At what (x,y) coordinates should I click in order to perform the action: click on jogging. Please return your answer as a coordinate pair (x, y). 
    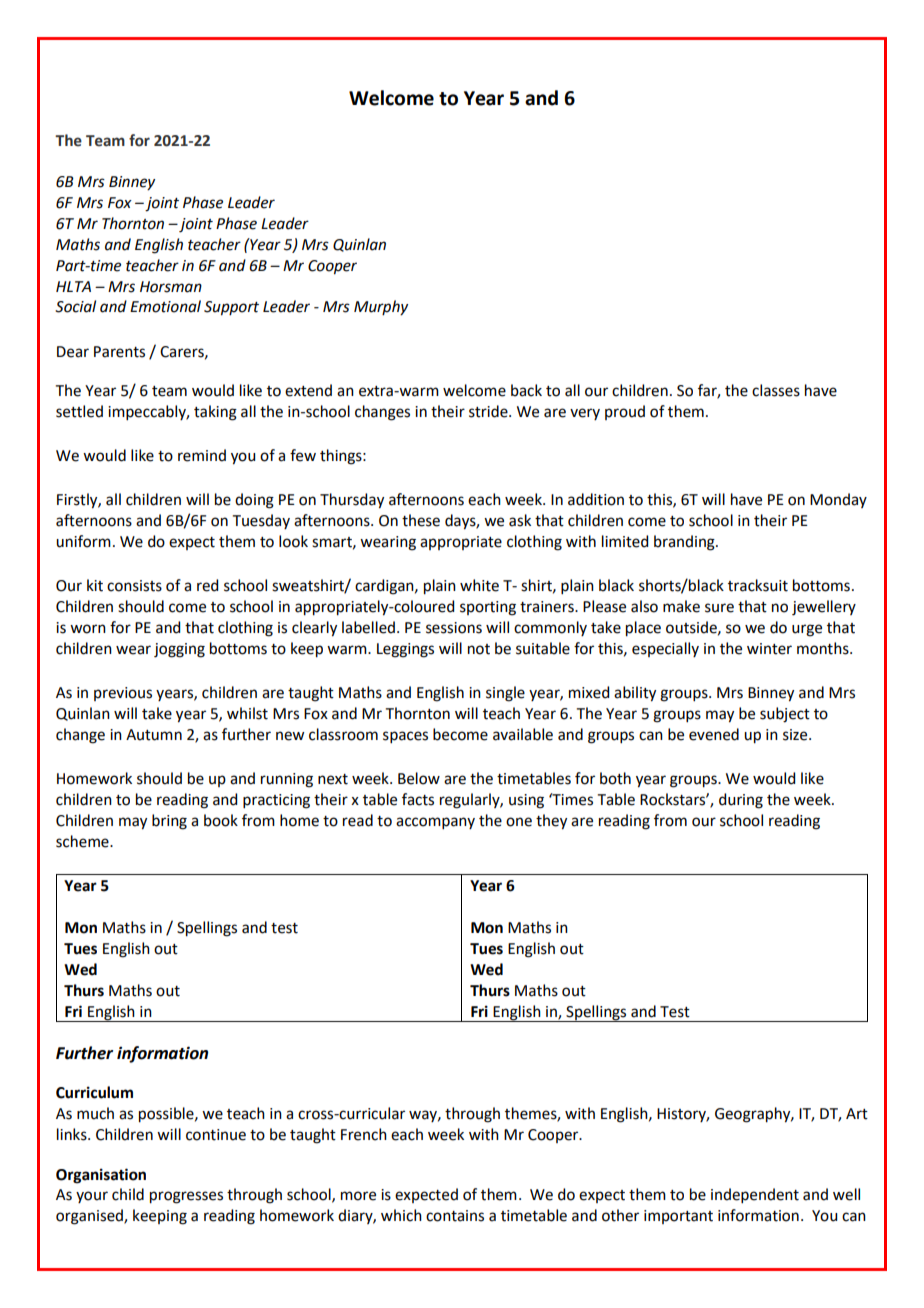
    Looking at the image, I should click on (179, 650).
